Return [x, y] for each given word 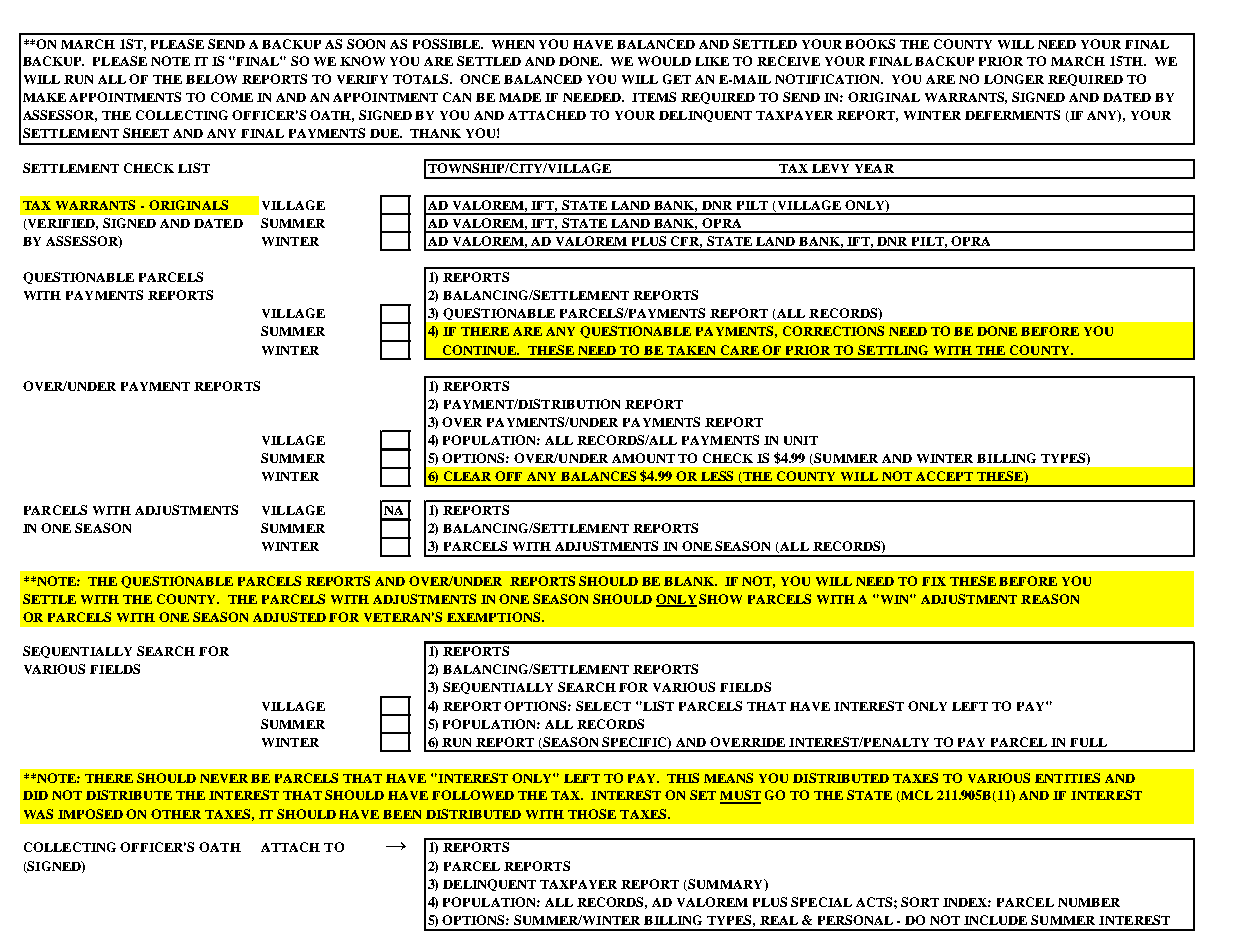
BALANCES [598, 476]
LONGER [1014, 79]
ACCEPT [944, 476]
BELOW [211, 79]
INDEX [967, 902]
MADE [520, 97]
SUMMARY [726, 885]
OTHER [176, 814]
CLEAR [467, 476]
